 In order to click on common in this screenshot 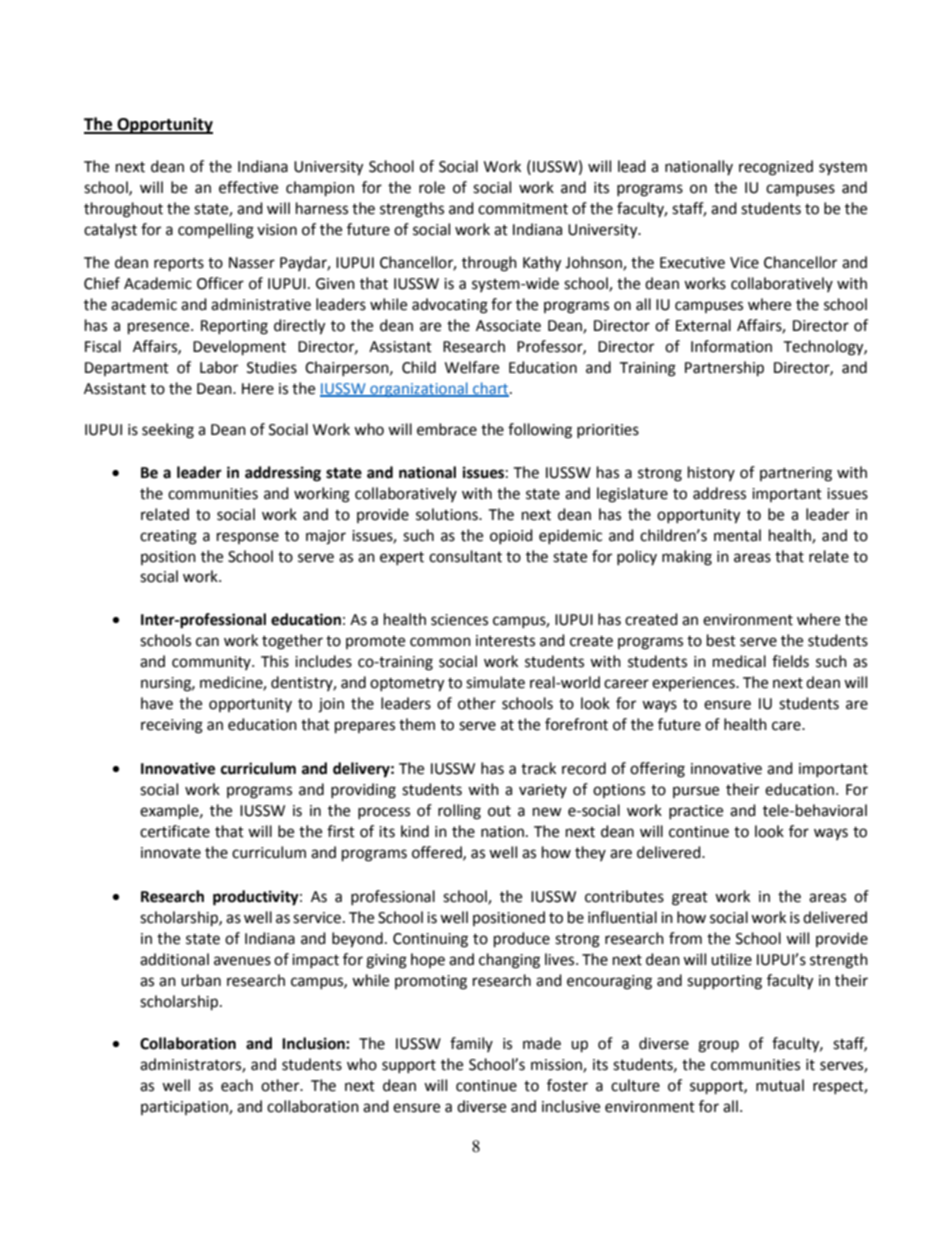, I will do `click(440, 642)`.
